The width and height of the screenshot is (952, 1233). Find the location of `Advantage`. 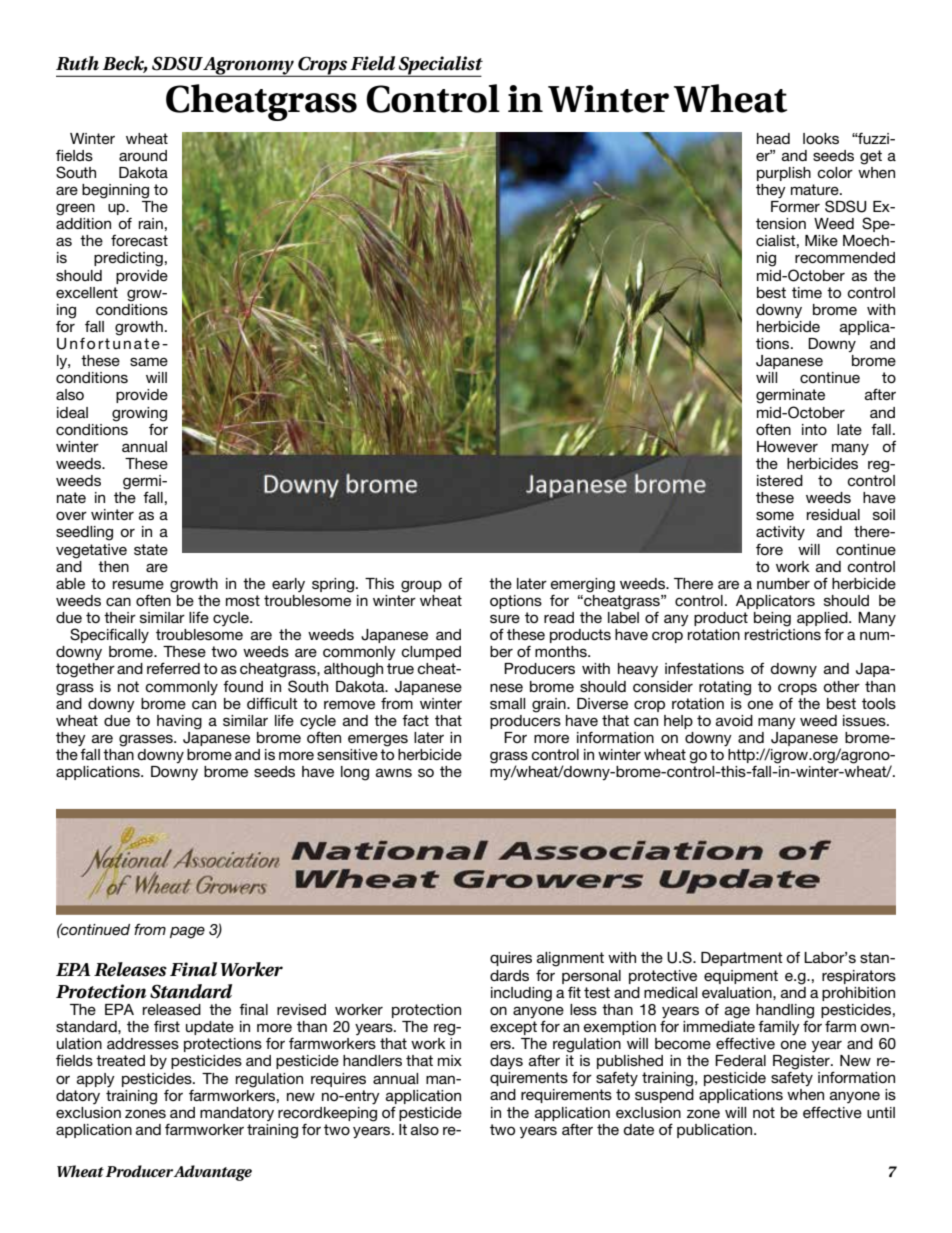

Advantage is located at coordinates (213, 1173).
